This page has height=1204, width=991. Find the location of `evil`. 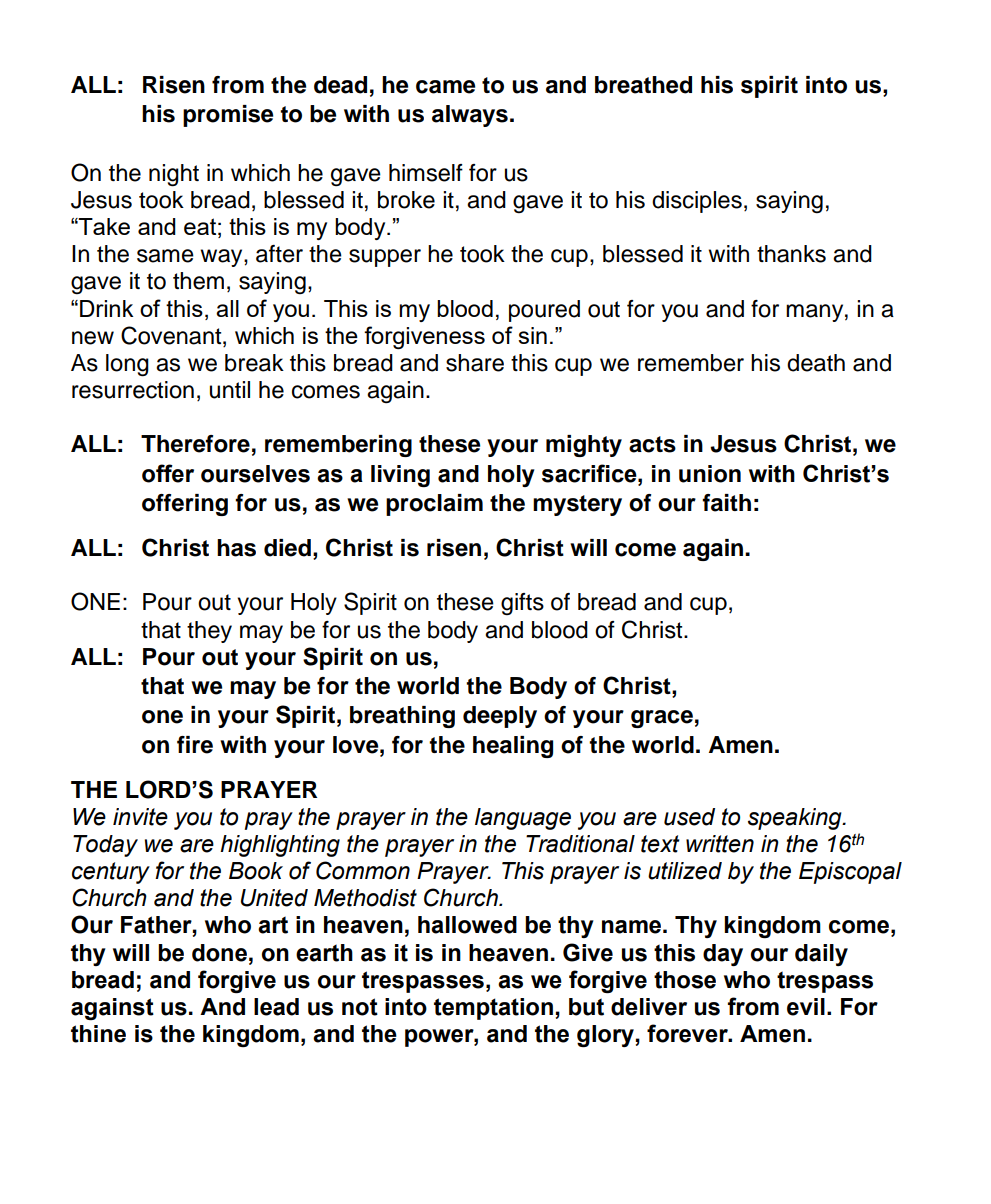

evil is located at coordinates (806, 1007).
